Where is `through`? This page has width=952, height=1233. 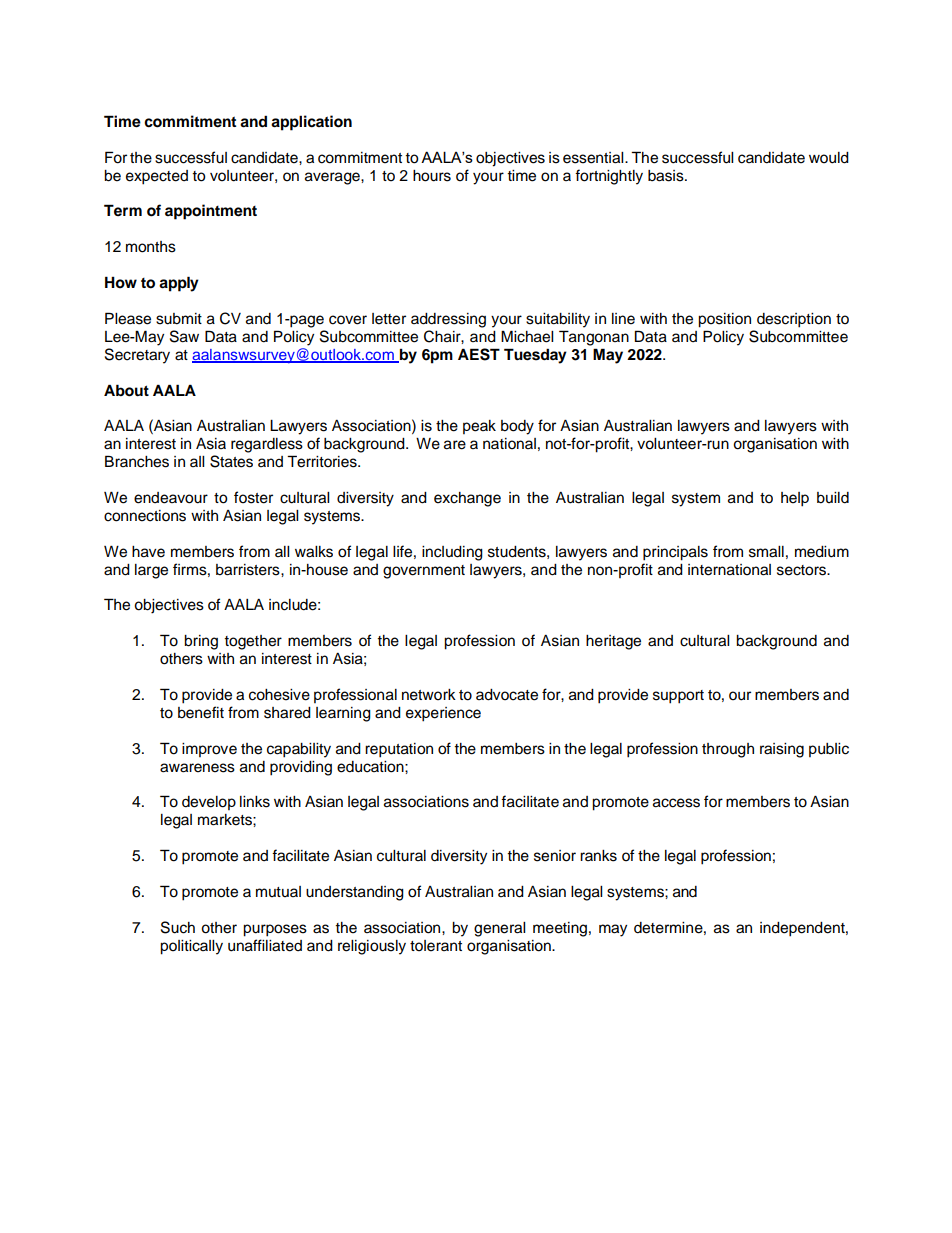
through is located at coordinates (728, 750).
